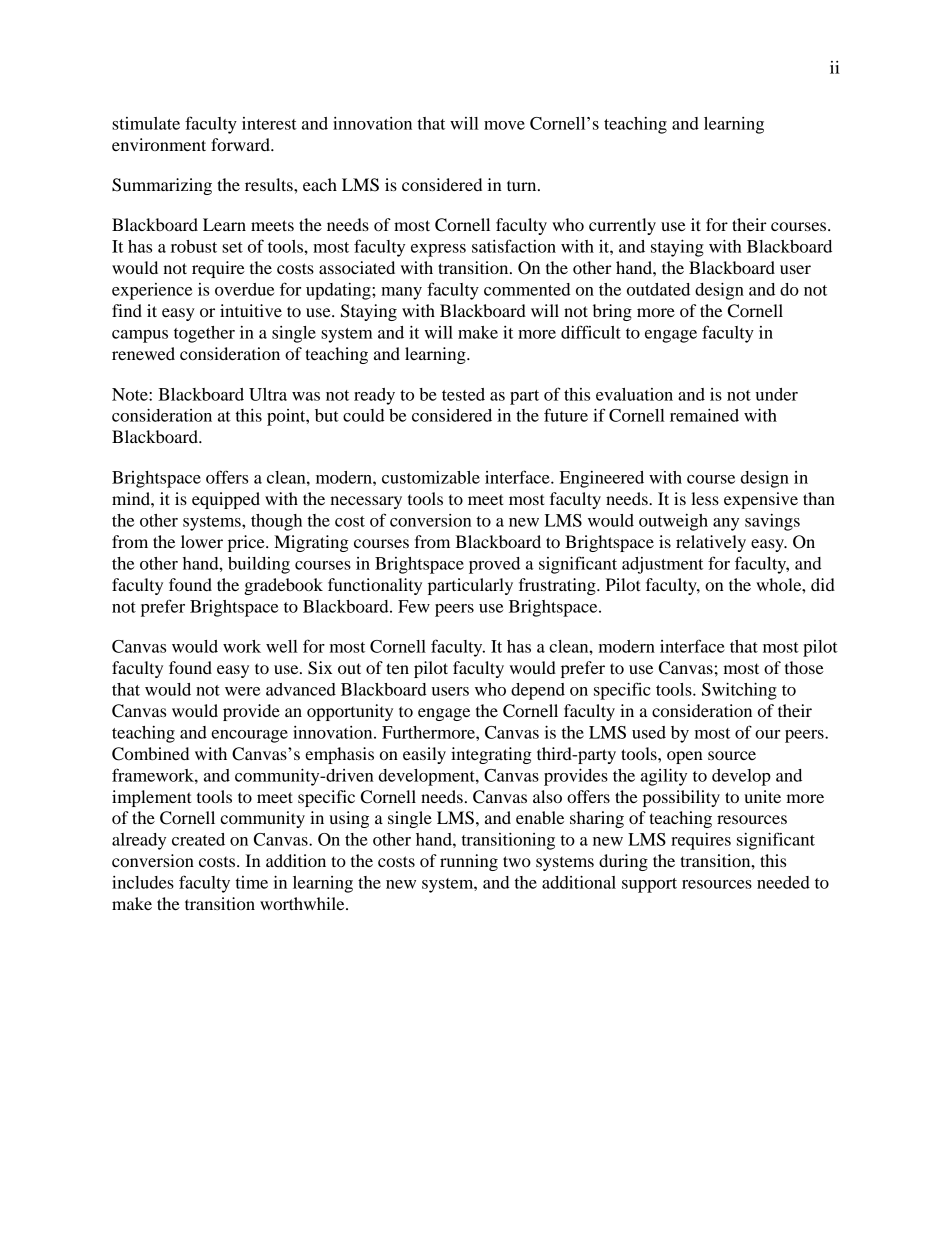 The image size is (952, 1233). Describe the element at coordinates (804, 667) in the image. I see `those` at that location.
